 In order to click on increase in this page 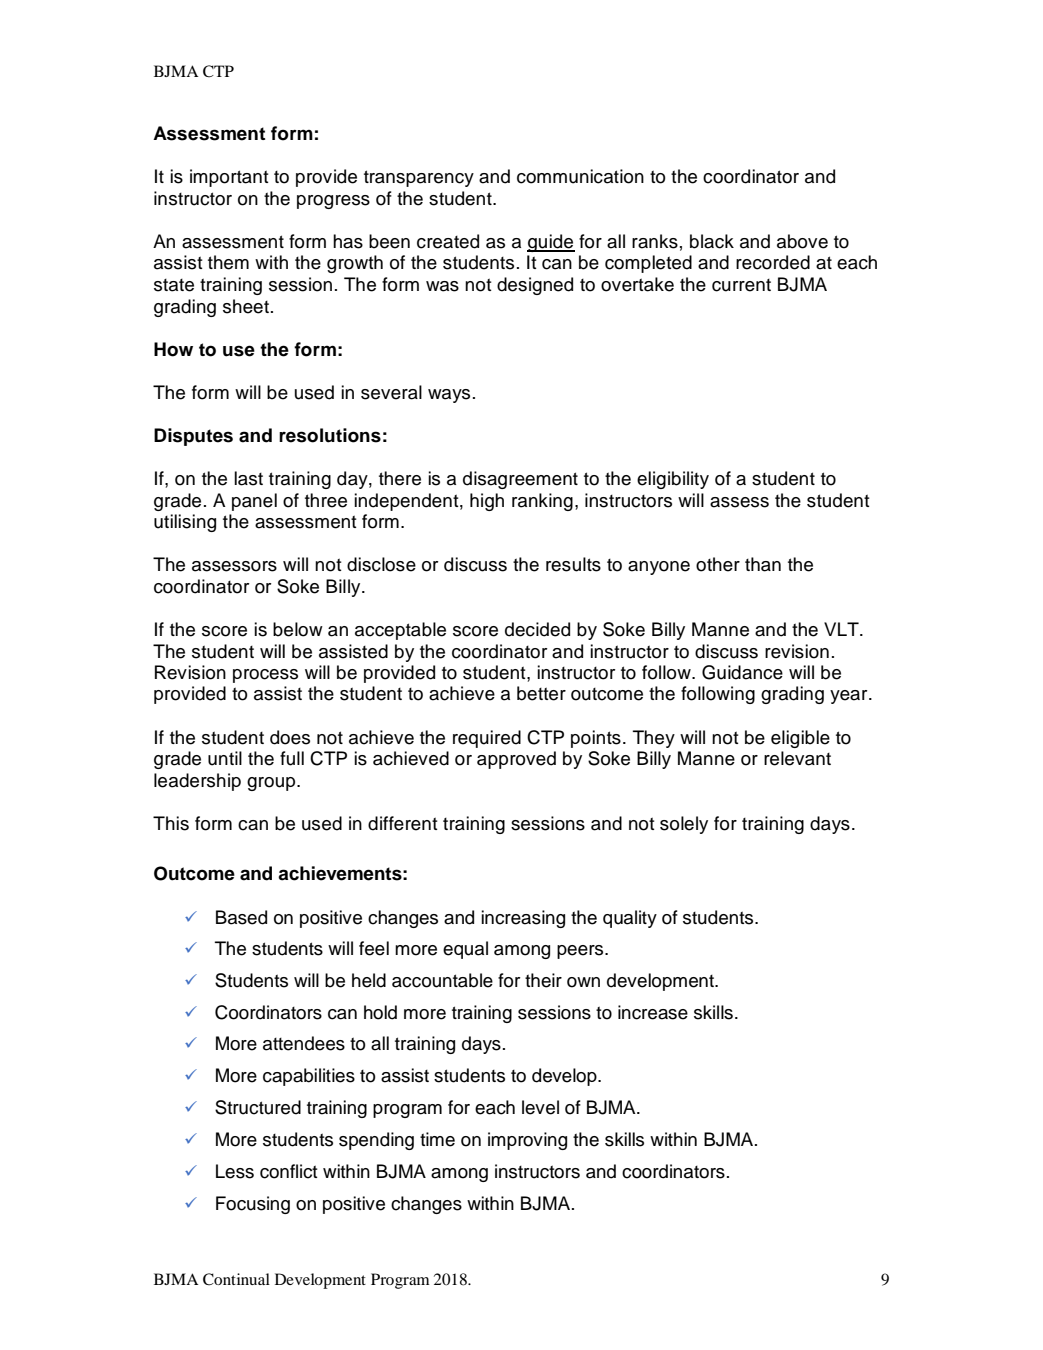, I will do `click(653, 1012)`.
